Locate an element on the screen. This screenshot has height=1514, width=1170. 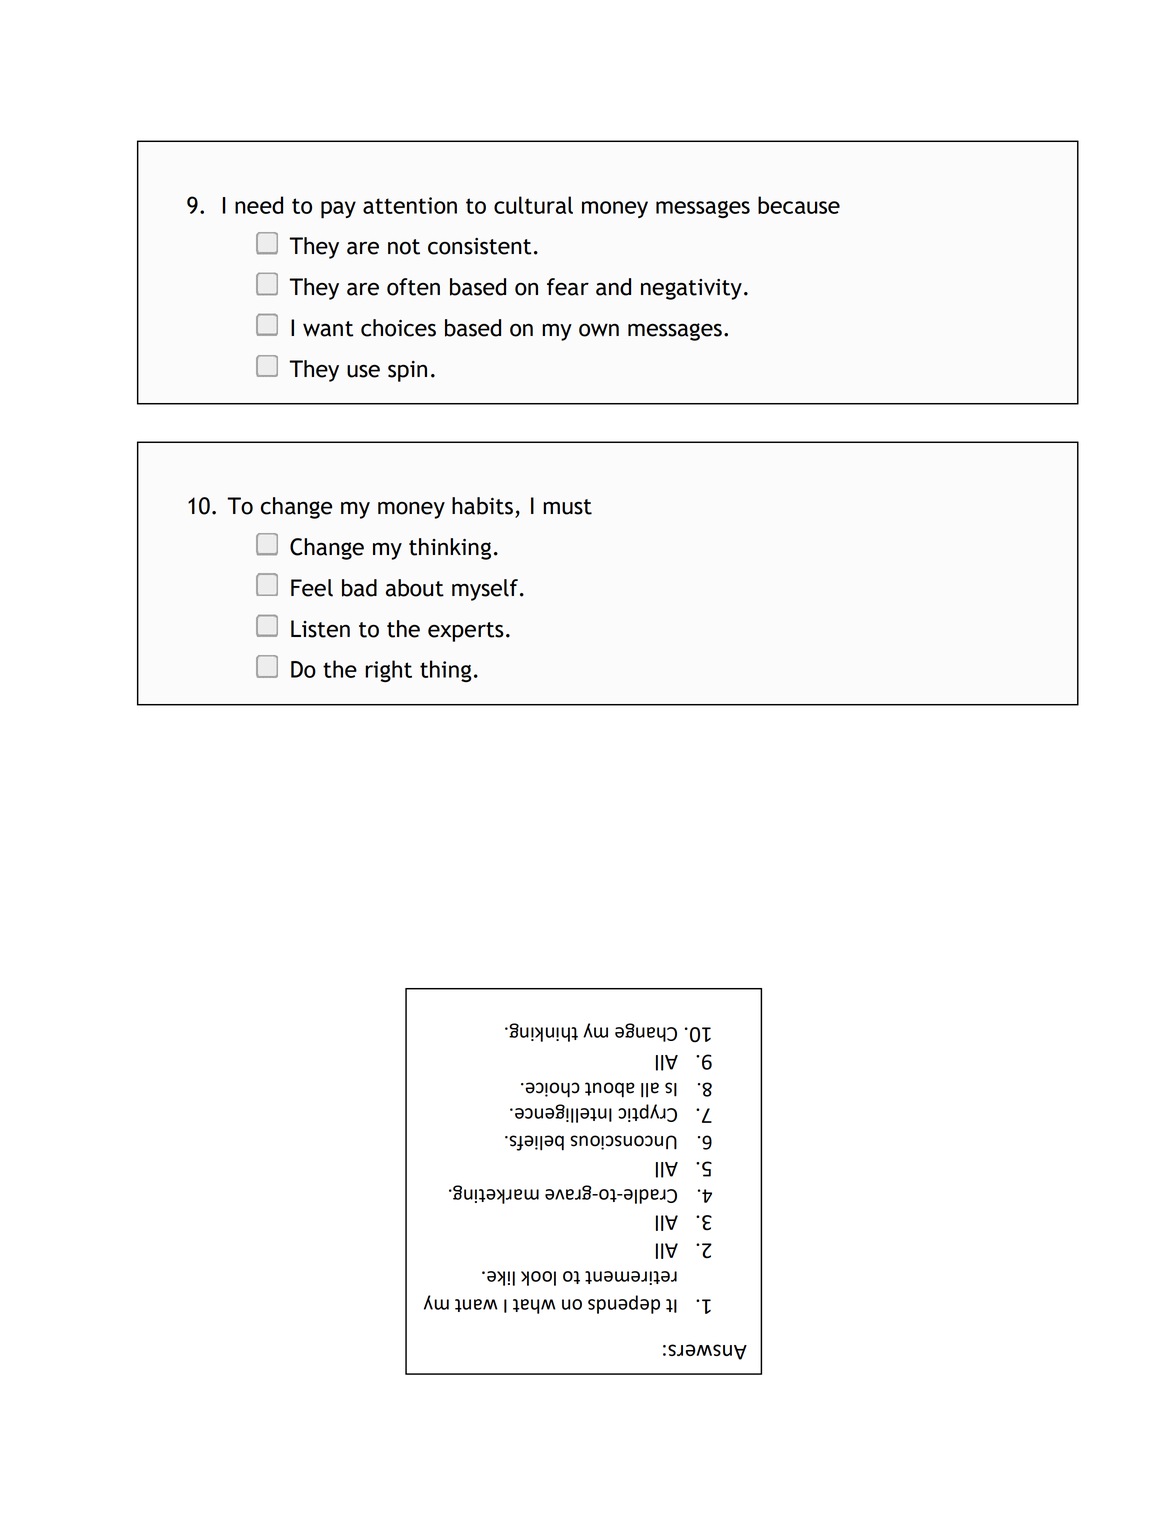
pay is located at coordinates (338, 210).
